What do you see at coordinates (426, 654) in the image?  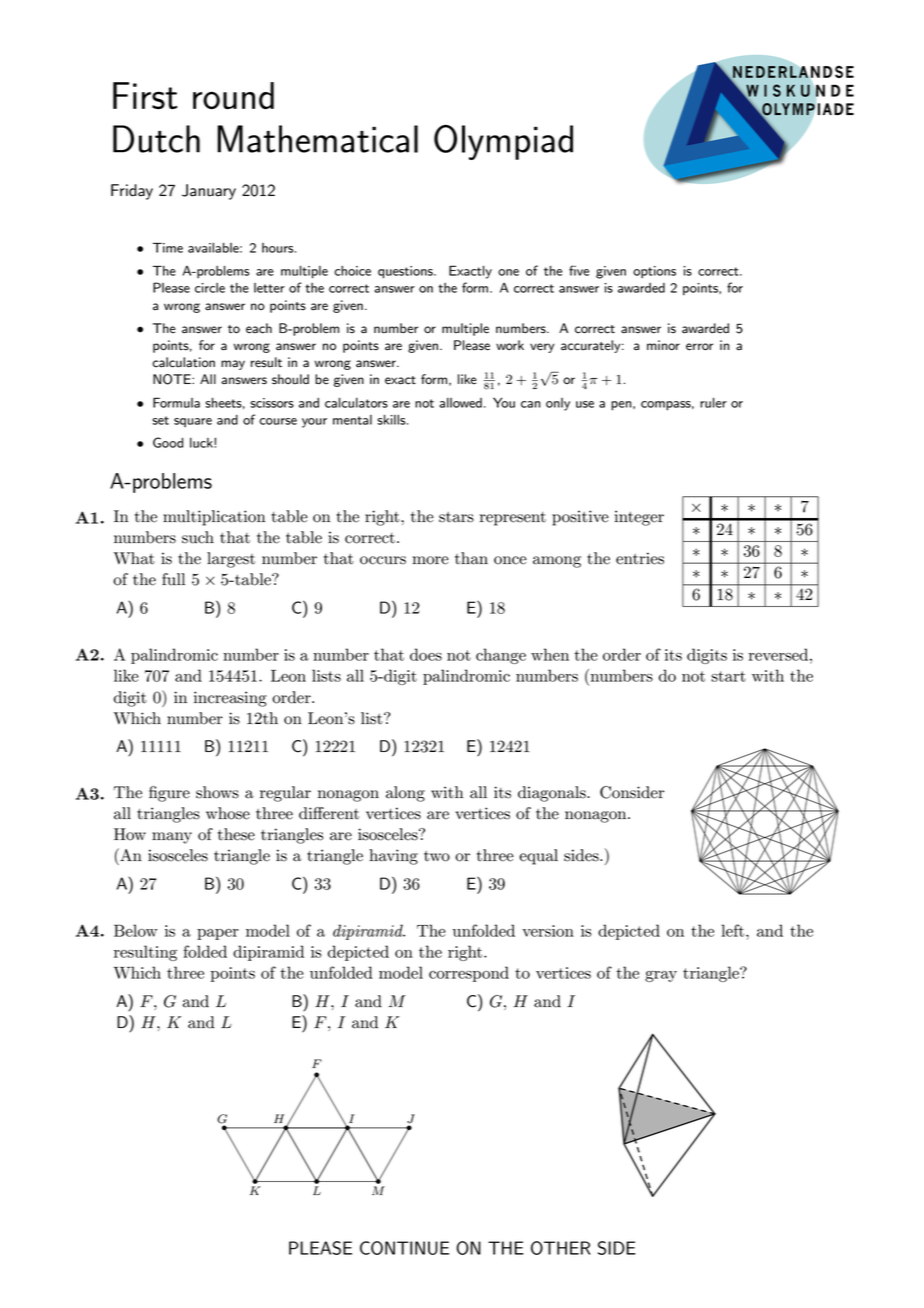 I see `does` at bounding box center [426, 654].
